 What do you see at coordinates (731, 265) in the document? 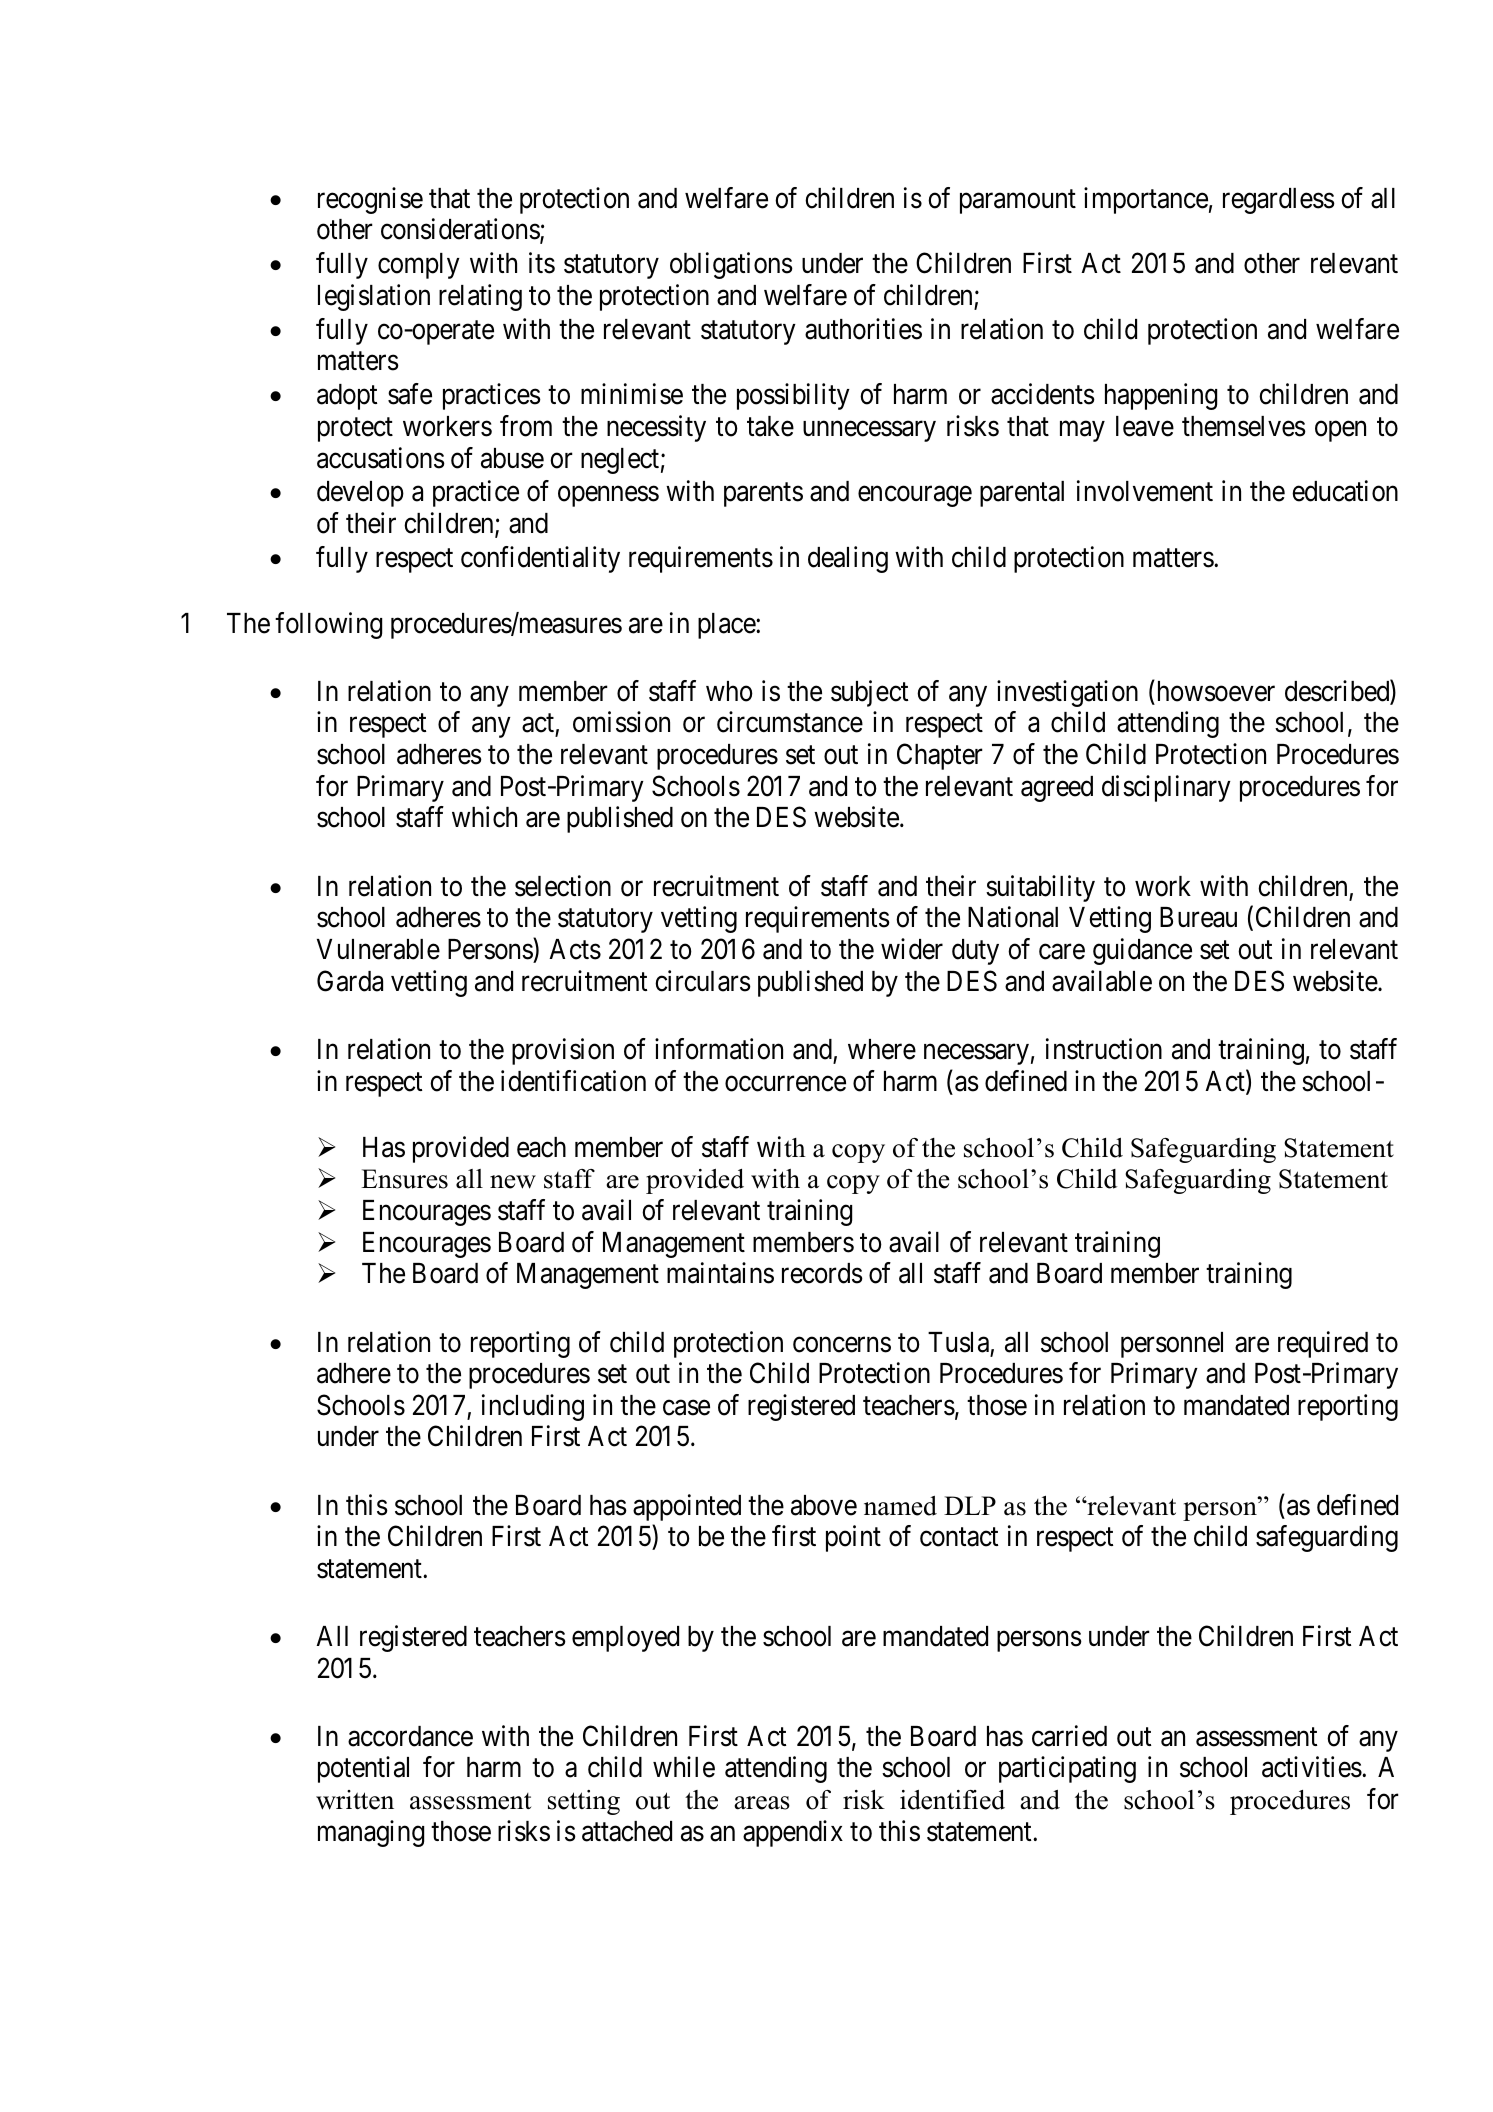
I see `obligations` at bounding box center [731, 265].
